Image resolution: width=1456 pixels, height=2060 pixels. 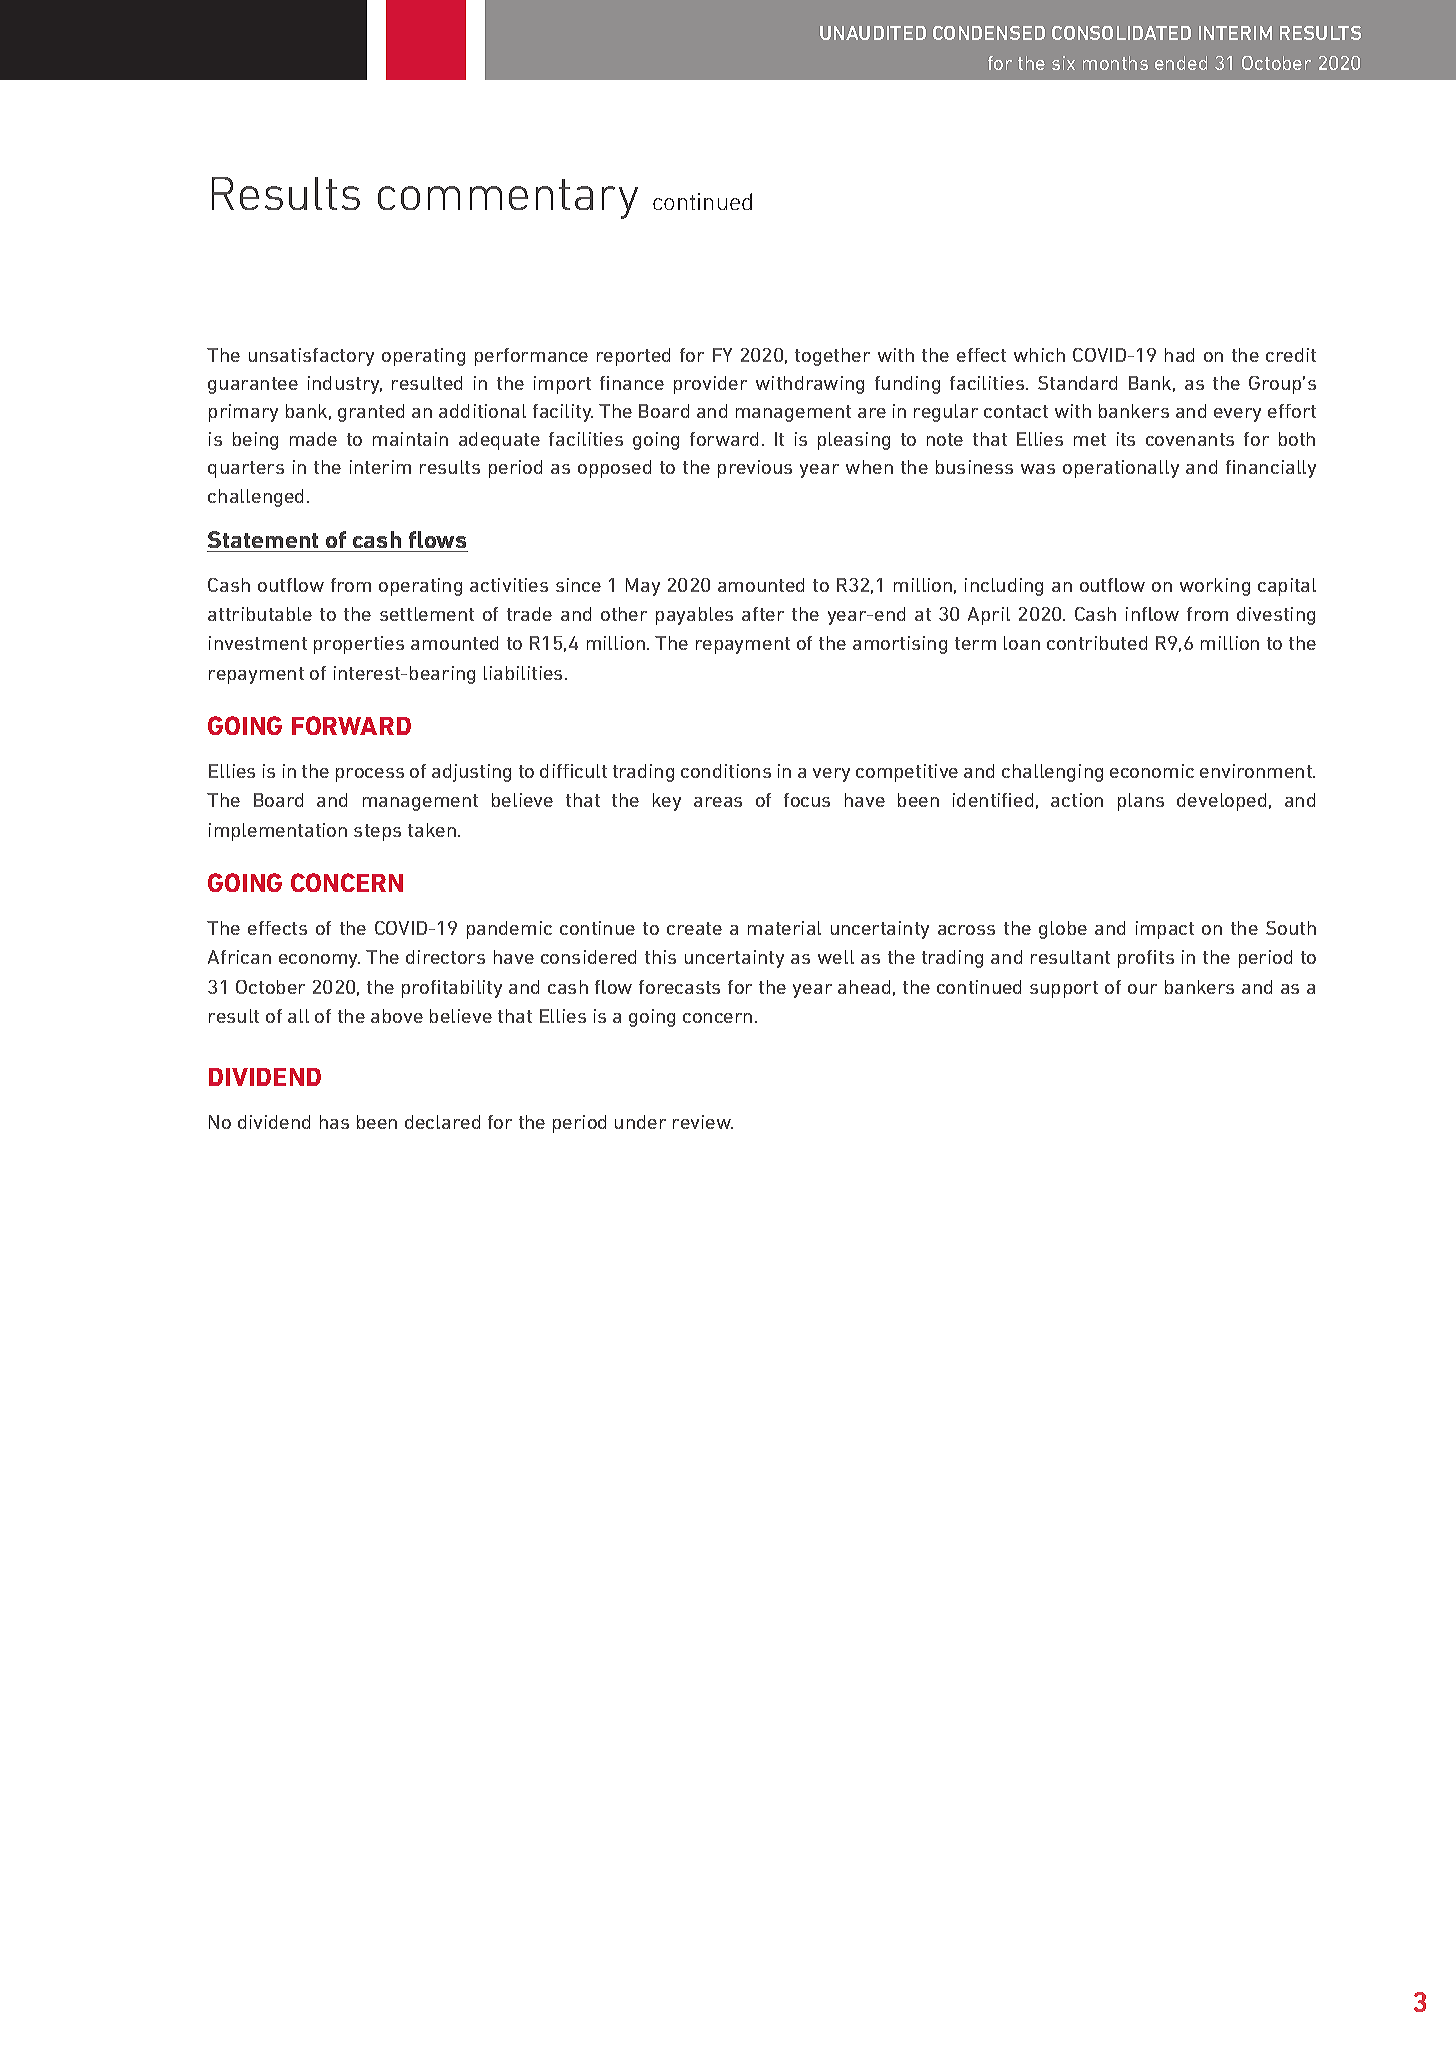 I want to click on provider, so click(x=710, y=385).
